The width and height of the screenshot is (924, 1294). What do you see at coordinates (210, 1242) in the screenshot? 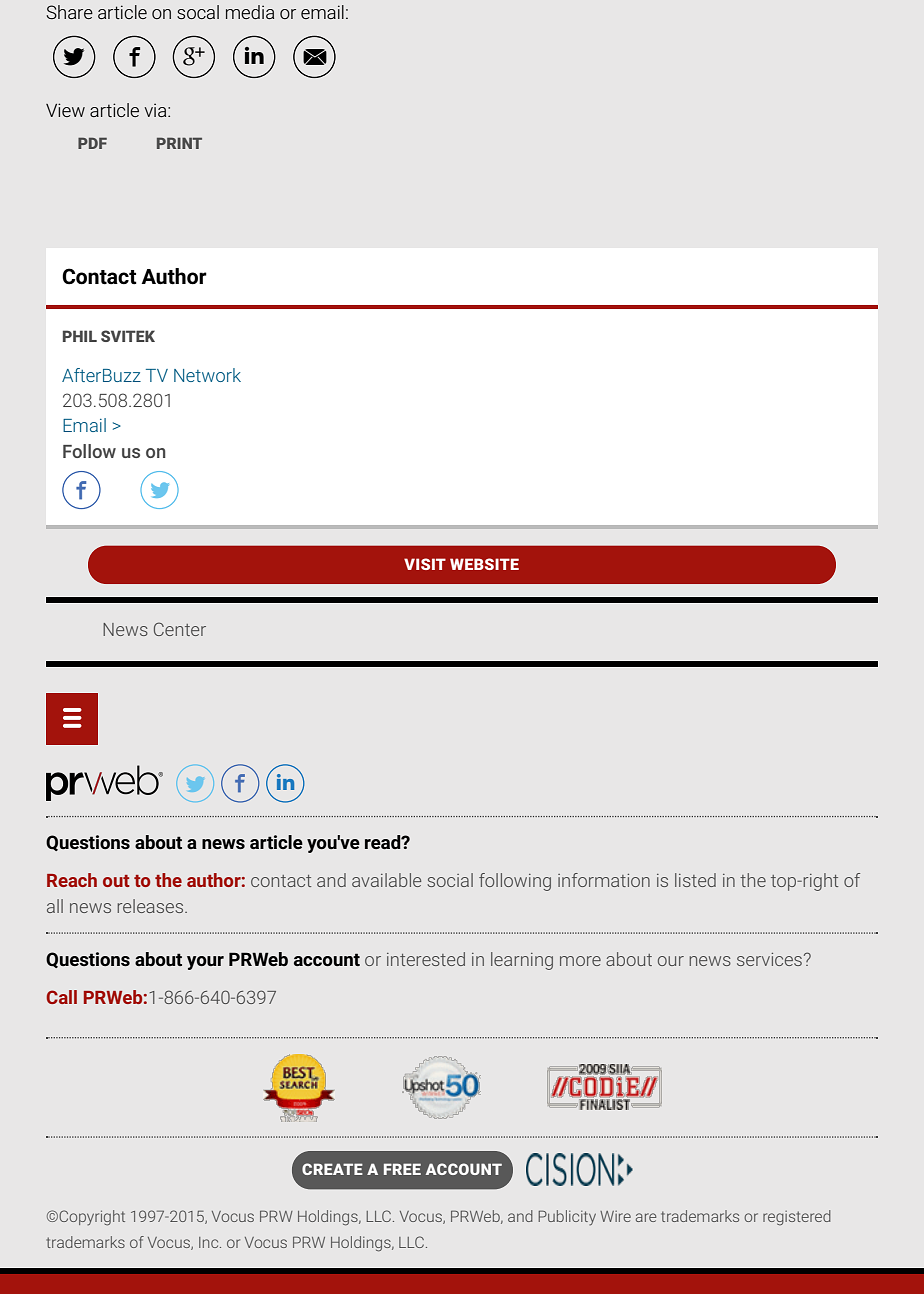
I see `Inc` at bounding box center [210, 1242].
